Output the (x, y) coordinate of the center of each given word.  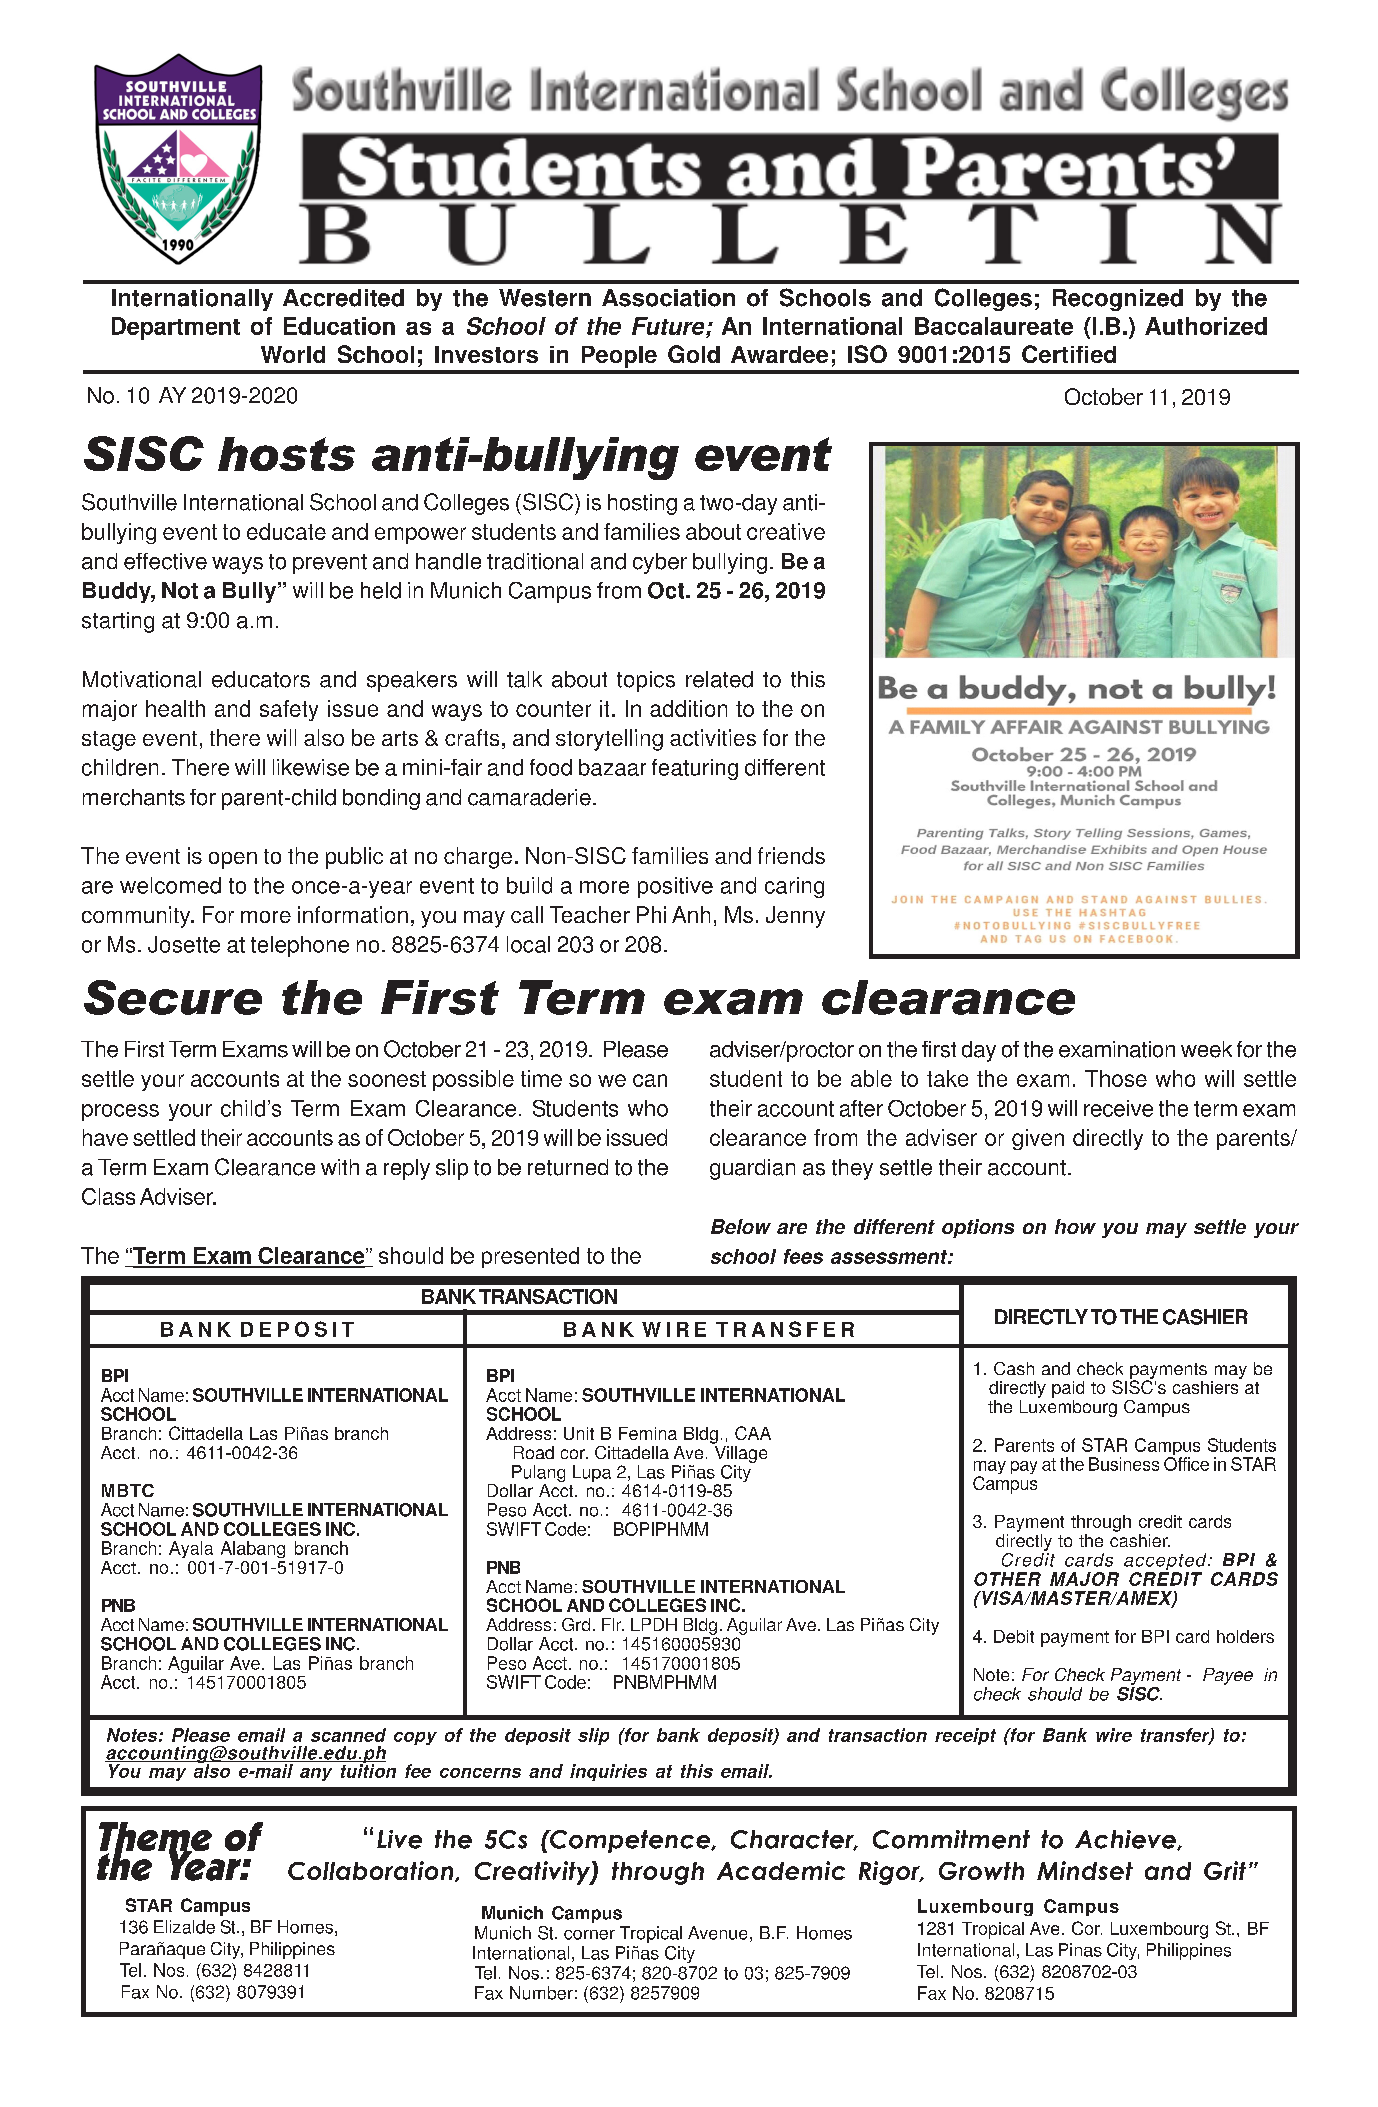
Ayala (191, 1549)
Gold (694, 354)
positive (675, 887)
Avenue (717, 1933)
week (1206, 1049)
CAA (753, 1433)
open (233, 860)
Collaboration (372, 1871)
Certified (1069, 354)
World (293, 354)
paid (1068, 1389)
